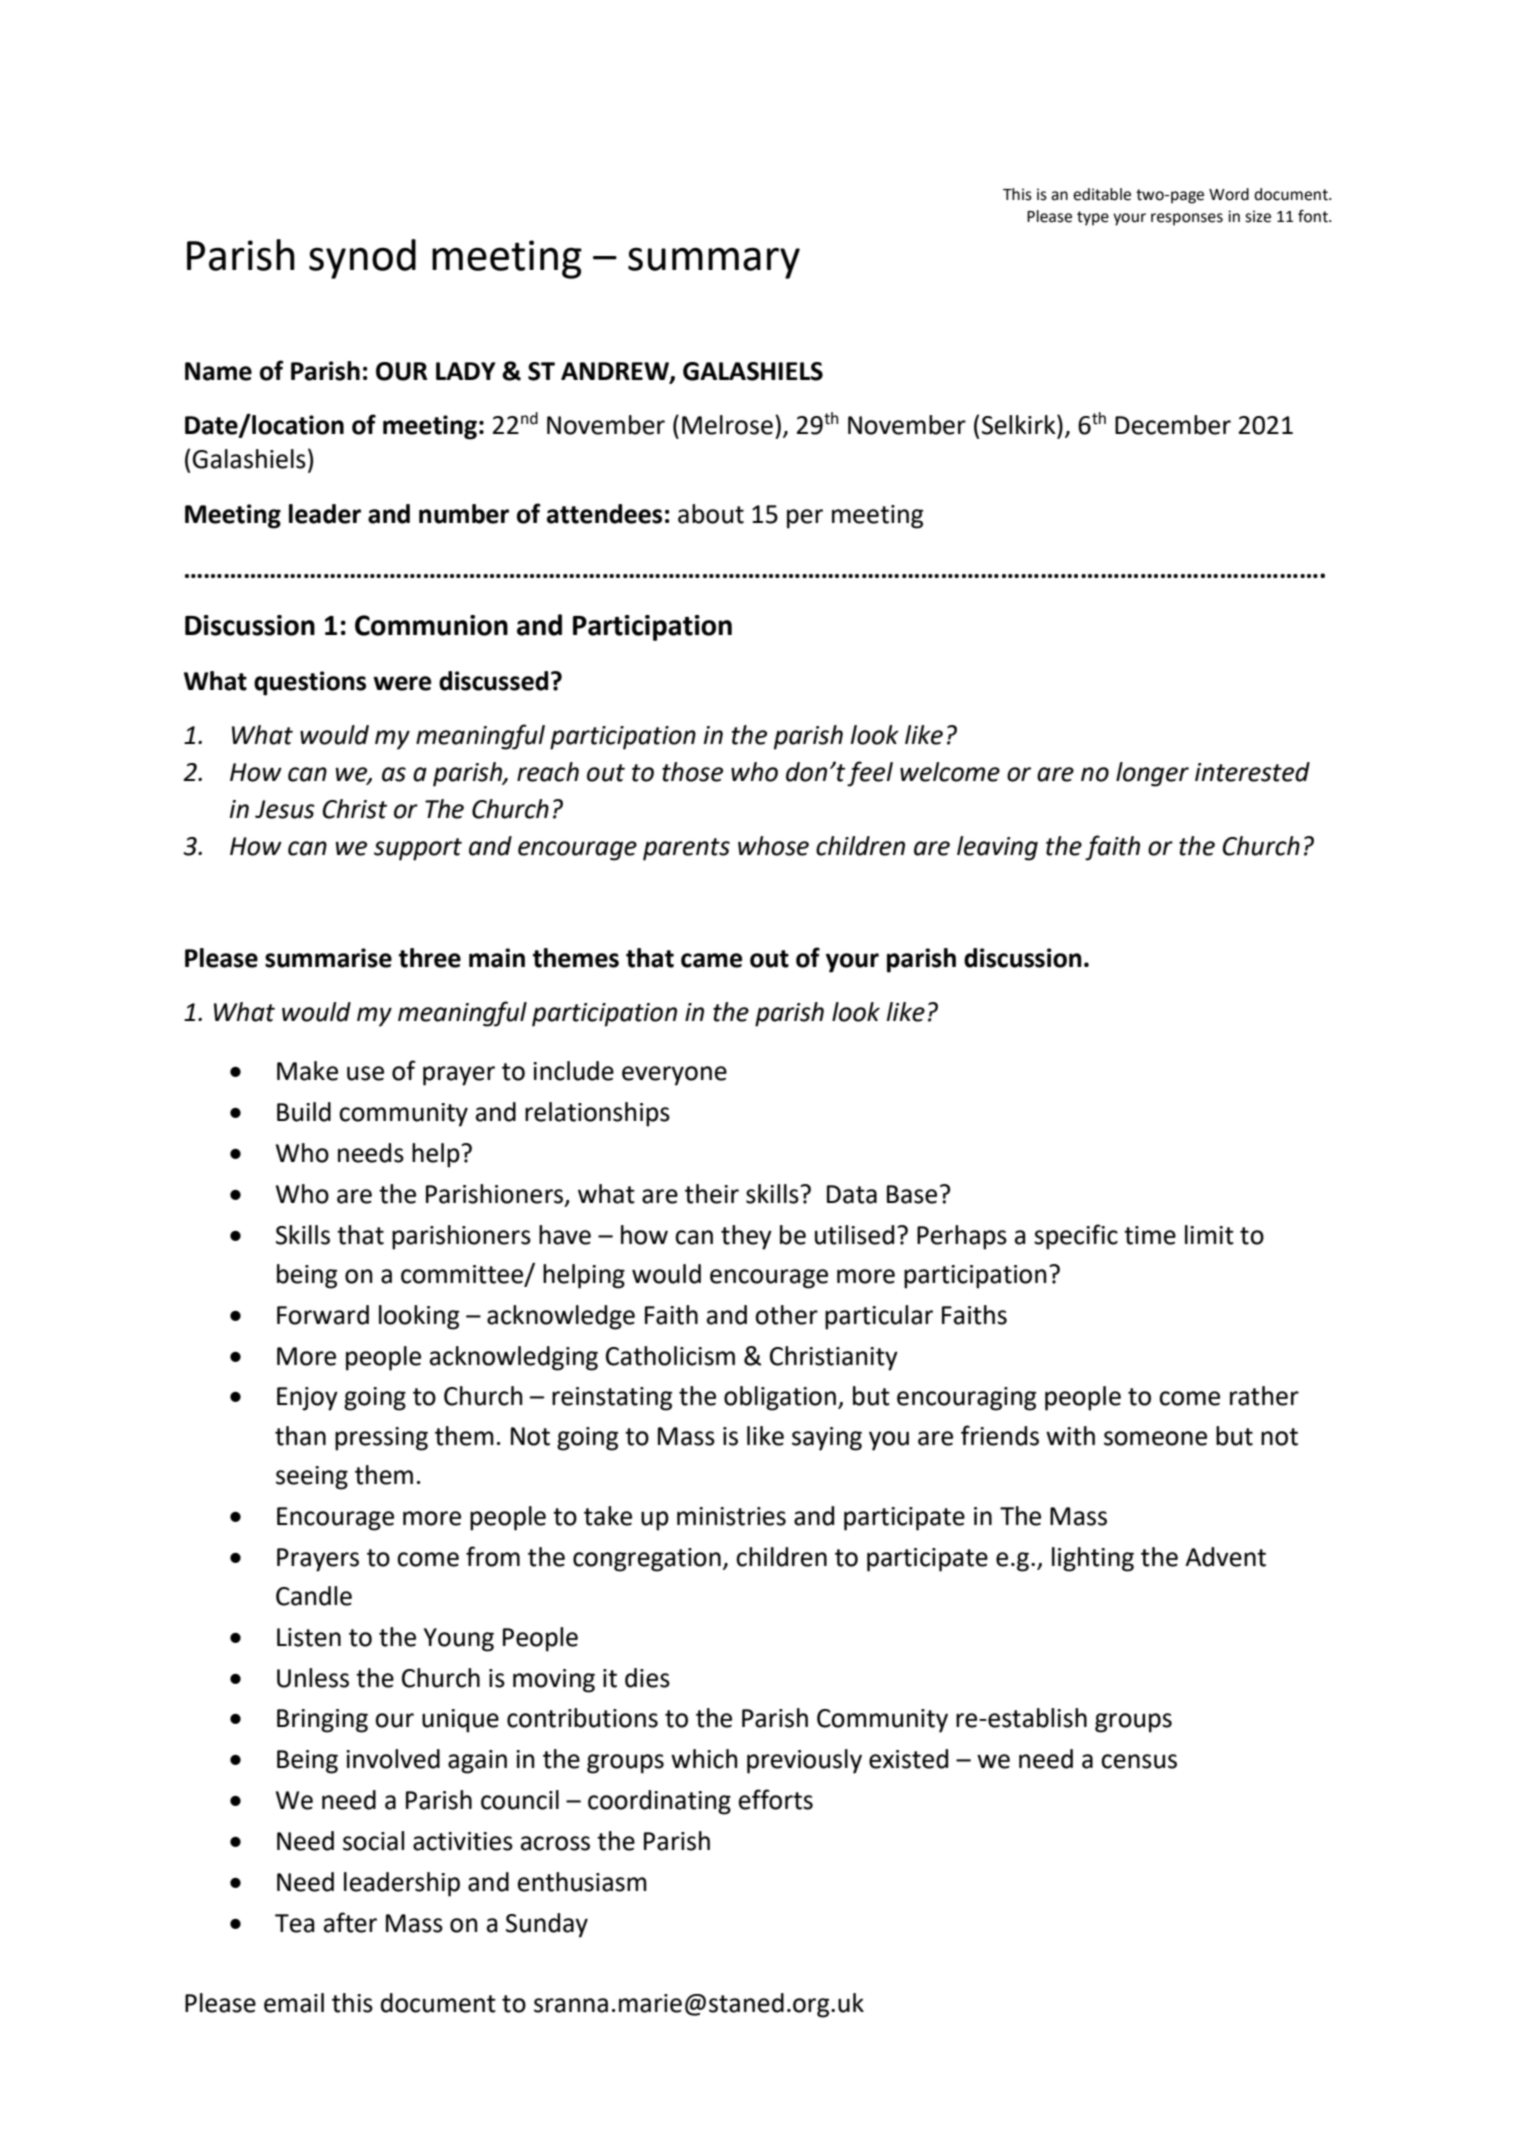 This document has height=2144, width=1516. I want to click on after, so click(350, 1922).
